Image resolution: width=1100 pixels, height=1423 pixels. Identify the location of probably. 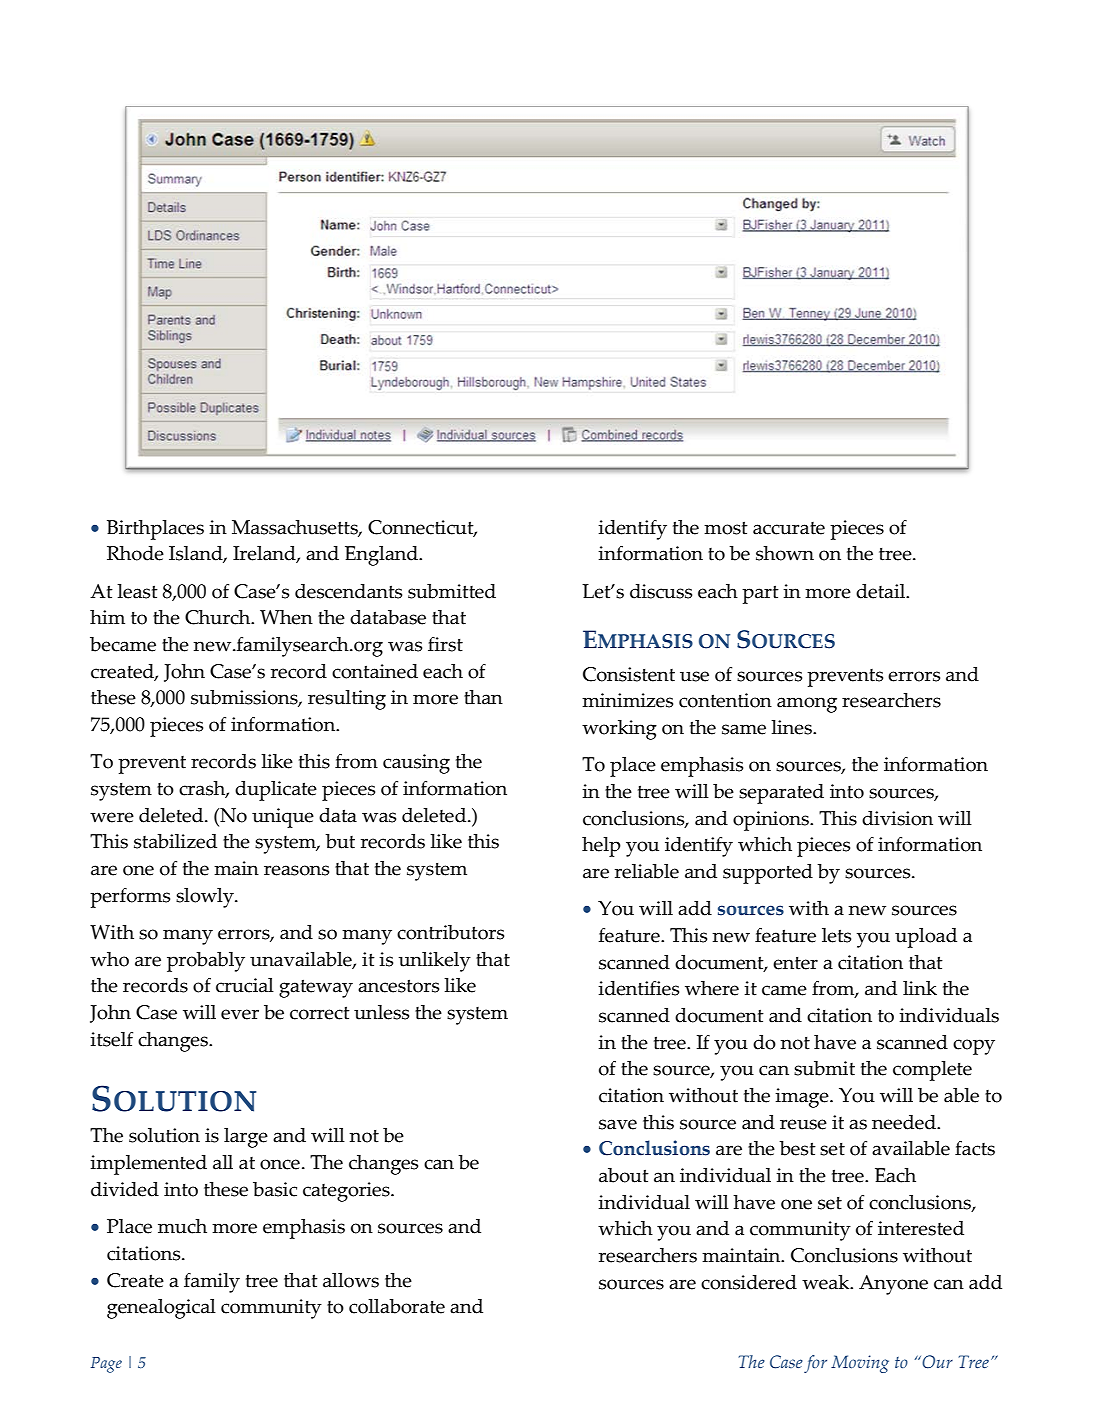
(206, 962).
